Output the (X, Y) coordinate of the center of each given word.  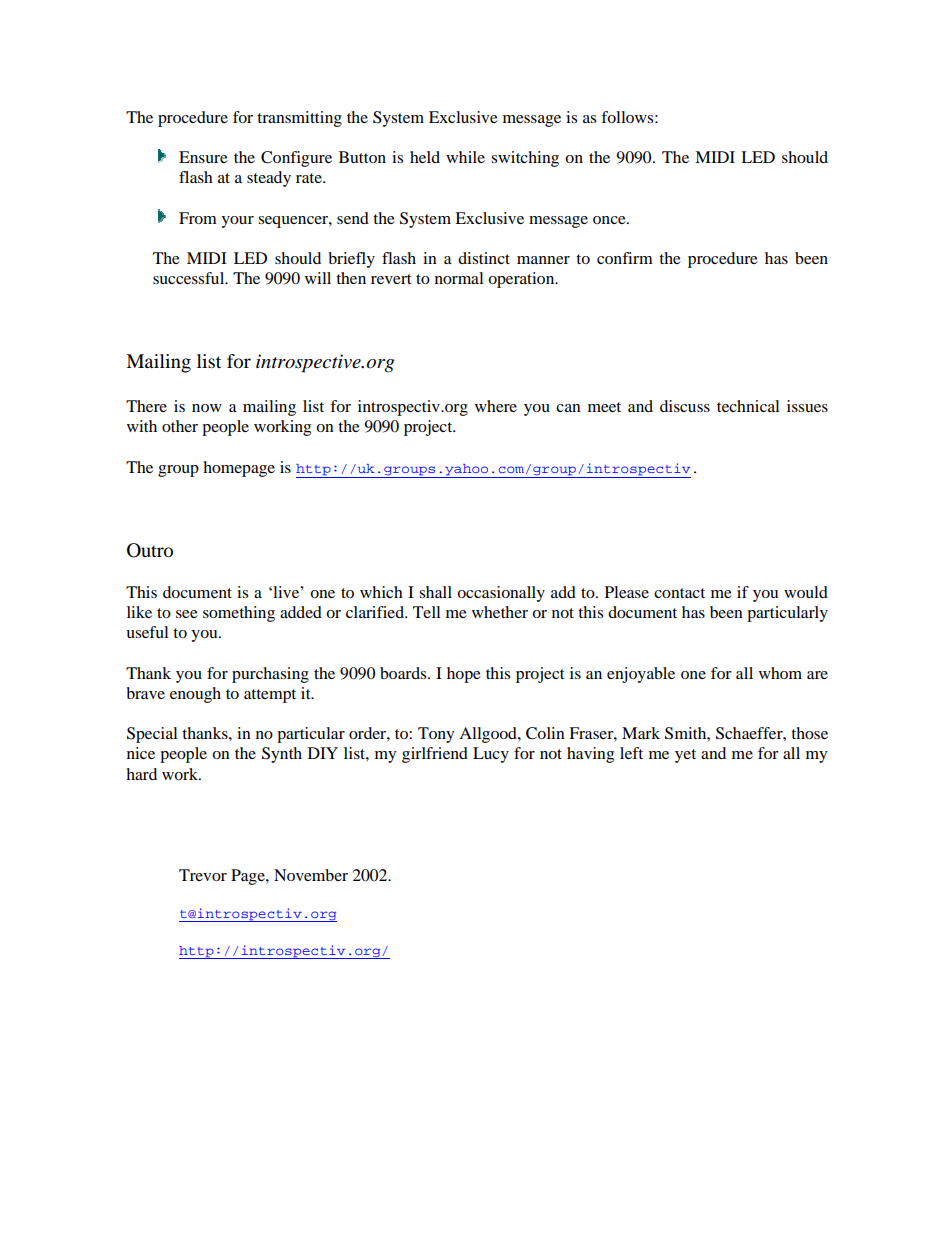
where (496, 406)
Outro (150, 550)
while (465, 157)
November (311, 875)
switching (525, 159)
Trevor (203, 875)
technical (748, 406)
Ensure (203, 157)
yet (685, 756)
